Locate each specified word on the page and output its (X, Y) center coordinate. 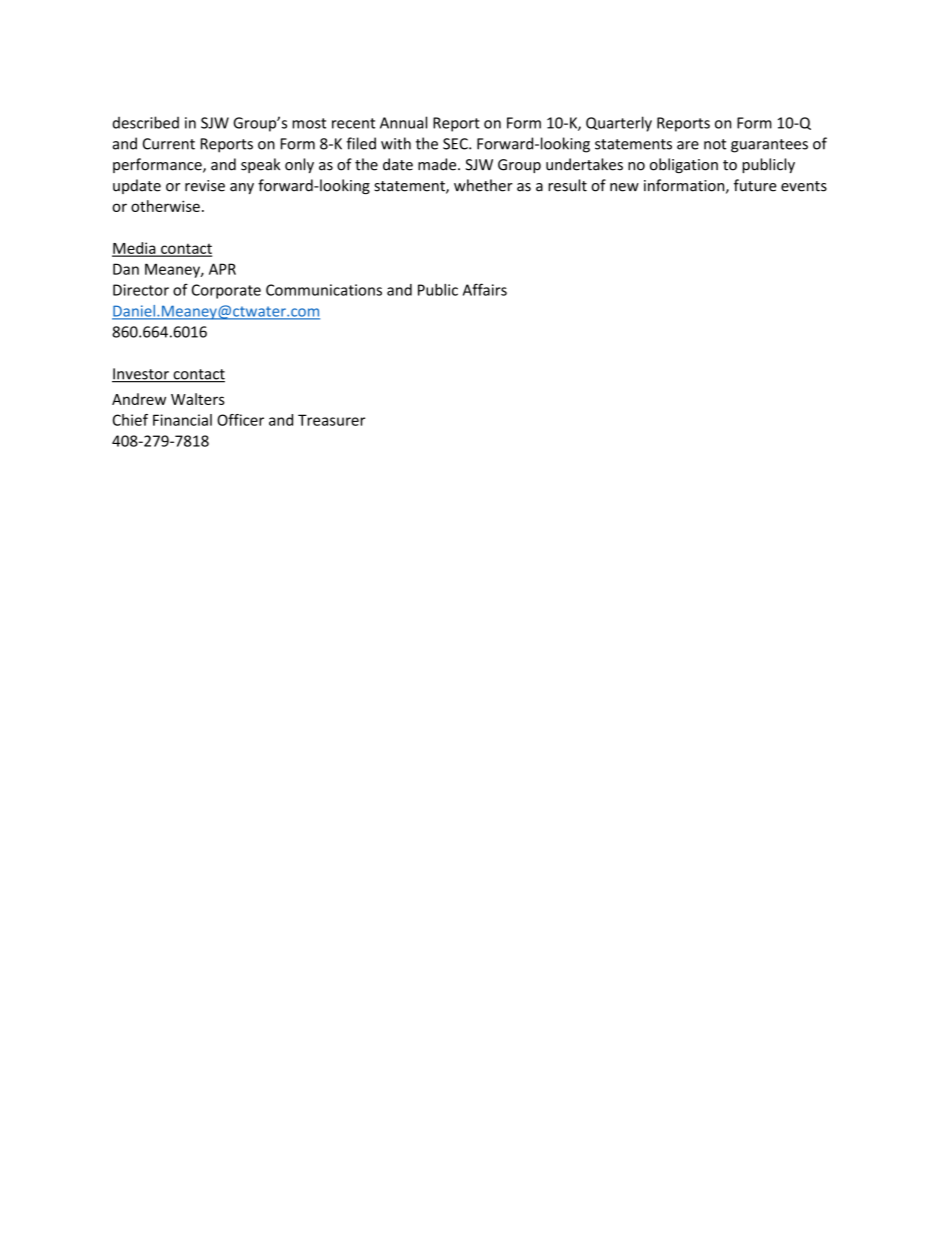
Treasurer (331, 420)
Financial (182, 420)
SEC (456, 144)
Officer (240, 420)
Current (169, 144)
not (715, 144)
